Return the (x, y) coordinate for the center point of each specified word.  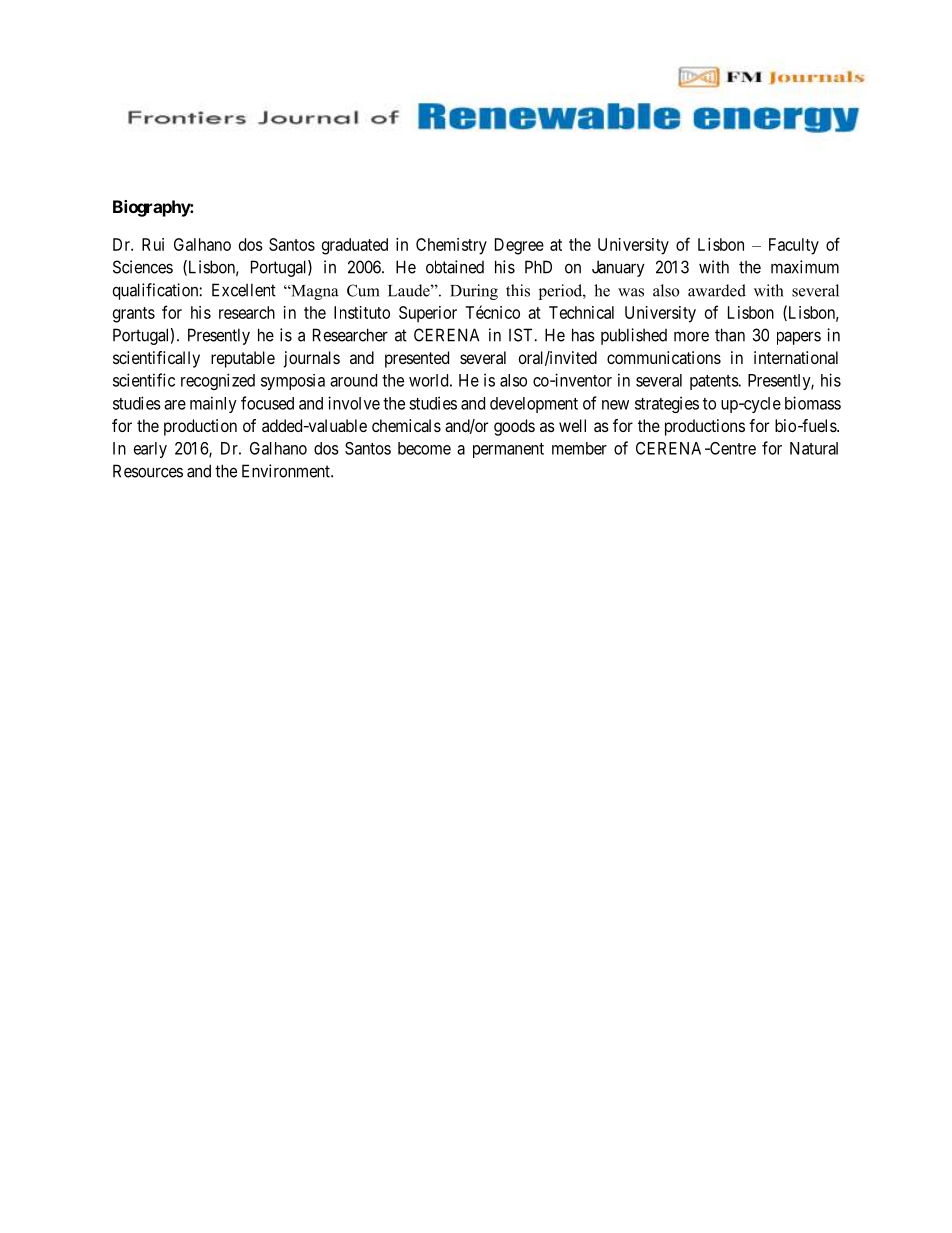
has (583, 335)
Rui (153, 244)
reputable (243, 359)
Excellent (244, 290)
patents (714, 382)
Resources (148, 471)
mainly (213, 404)
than (730, 335)
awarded (717, 290)
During (474, 292)
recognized (218, 381)
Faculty (794, 246)
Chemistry (451, 246)
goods (514, 427)
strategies (667, 404)
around (353, 380)
